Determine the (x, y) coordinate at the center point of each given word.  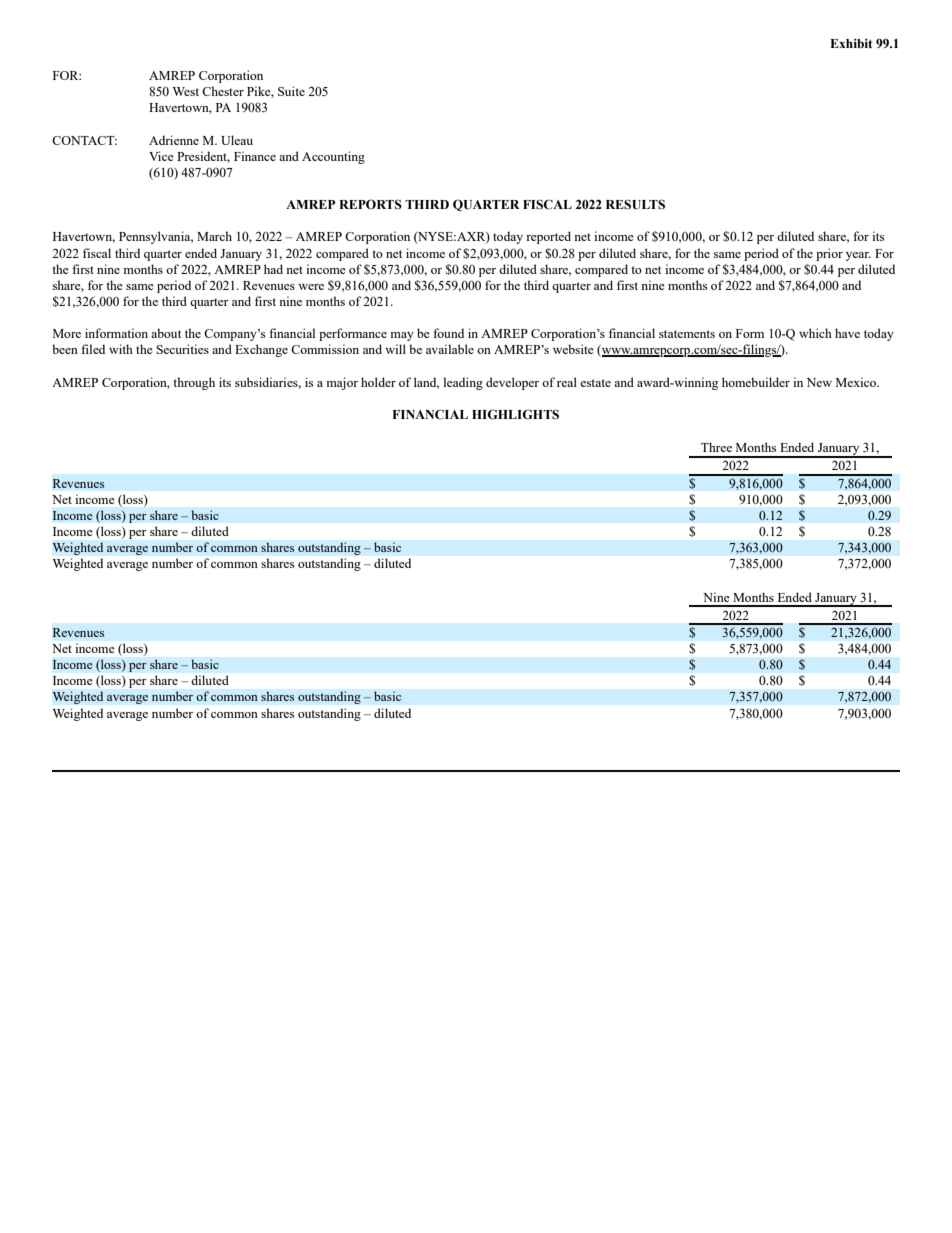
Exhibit (851, 43)
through (194, 383)
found (448, 333)
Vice (161, 156)
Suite (291, 91)
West (186, 91)
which (815, 333)
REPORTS (370, 204)
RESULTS (635, 204)
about (166, 333)
